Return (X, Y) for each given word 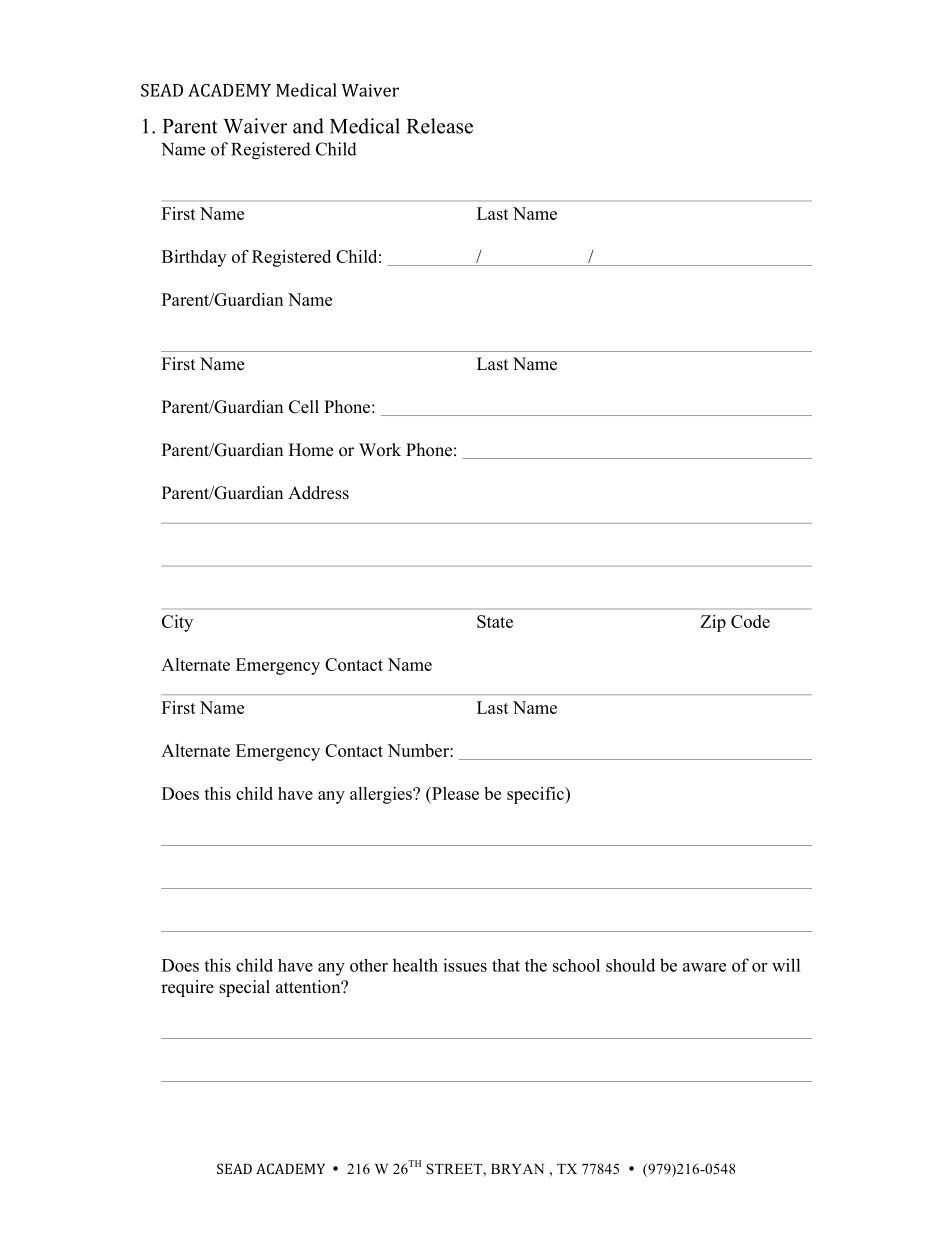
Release (440, 126)
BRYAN (517, 1169)
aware (704, 967)
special (244, 988)
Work (380, 450)
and (308, 126)
